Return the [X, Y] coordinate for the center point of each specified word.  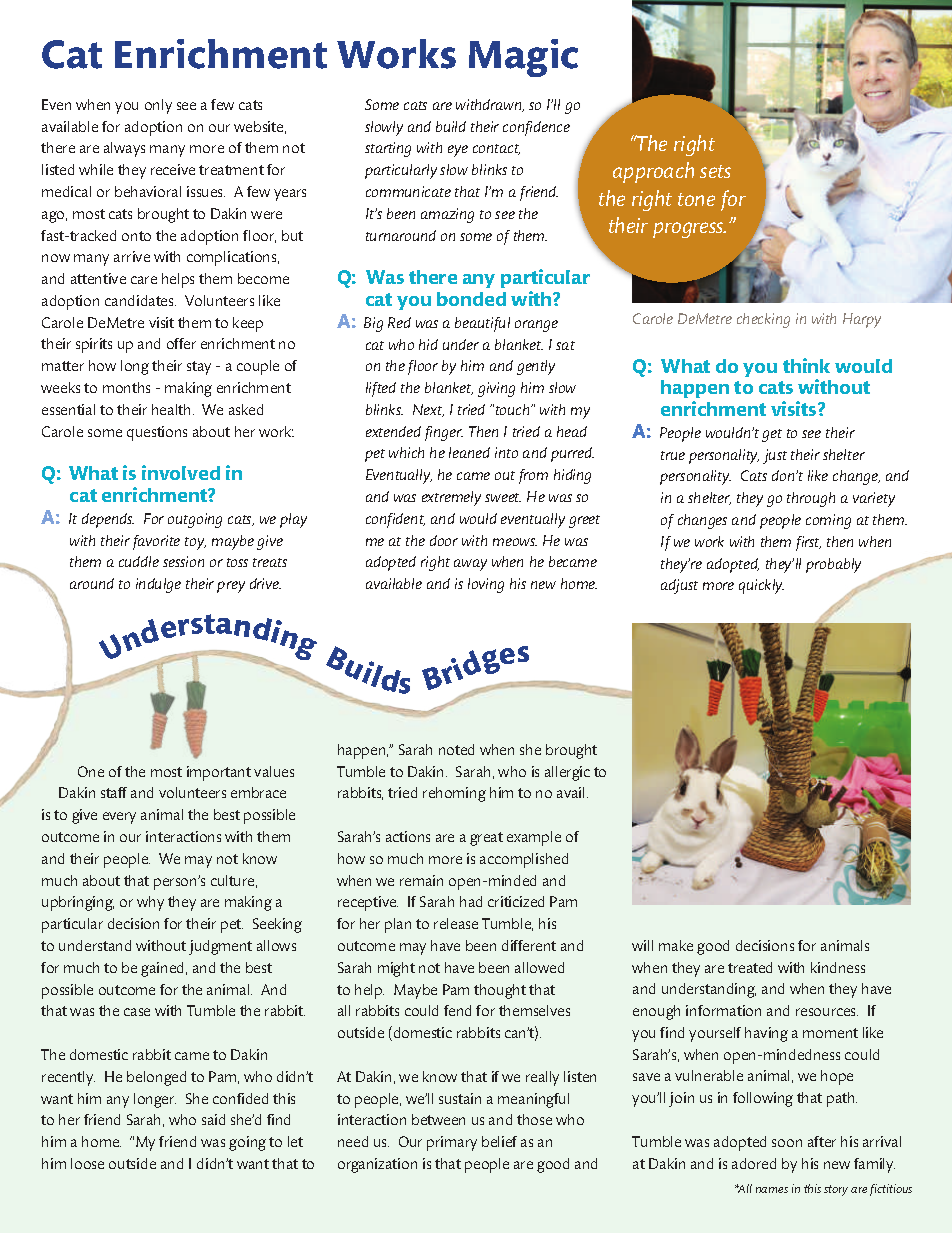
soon [787, 1143]
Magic [523, 58]
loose [87, 1163]
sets [715, 171]
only [158, 106]
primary [452, 1143]
